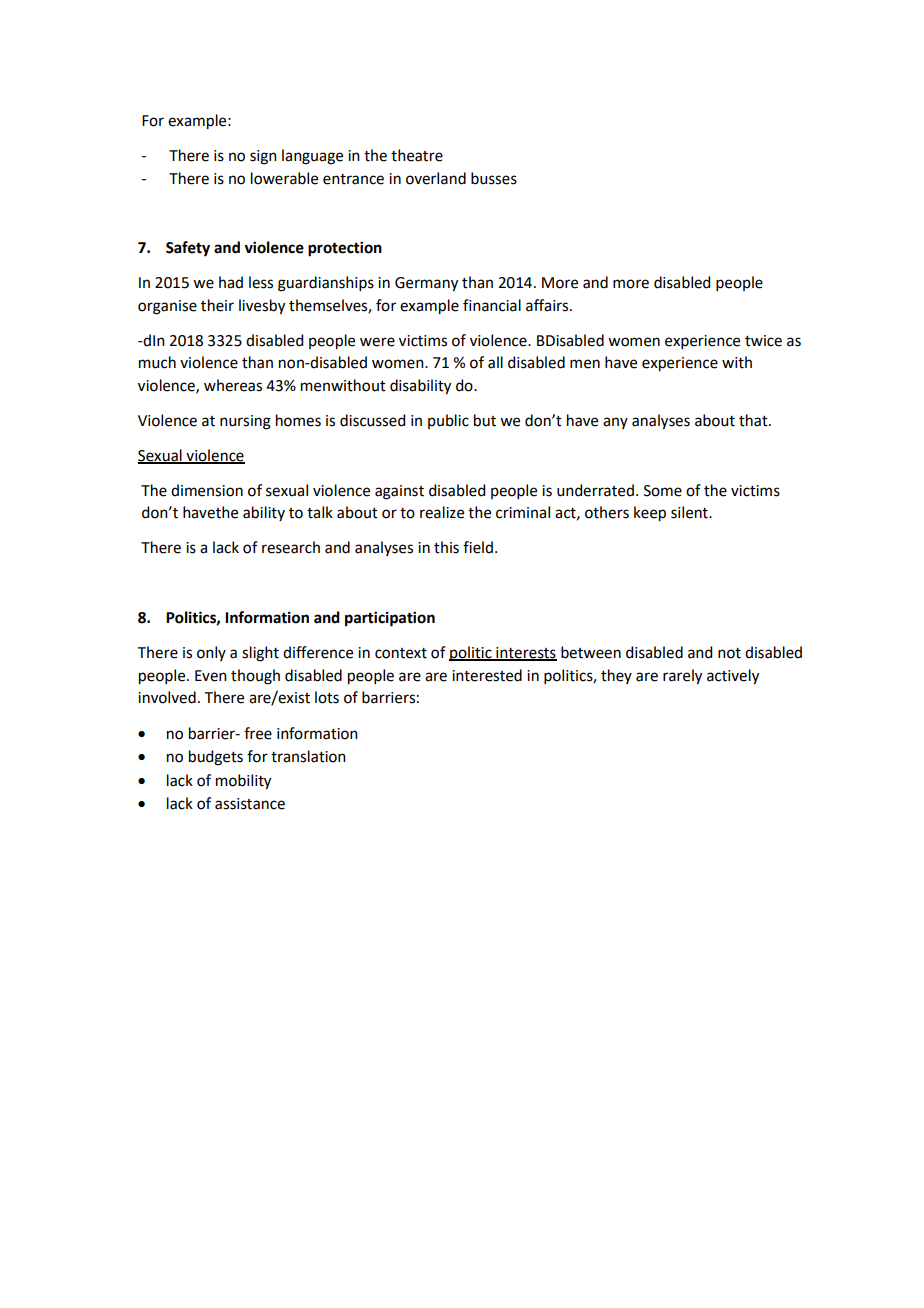 The width and height of the screenshot is (924, 1308). I want to click on only, so click(211, 653).
